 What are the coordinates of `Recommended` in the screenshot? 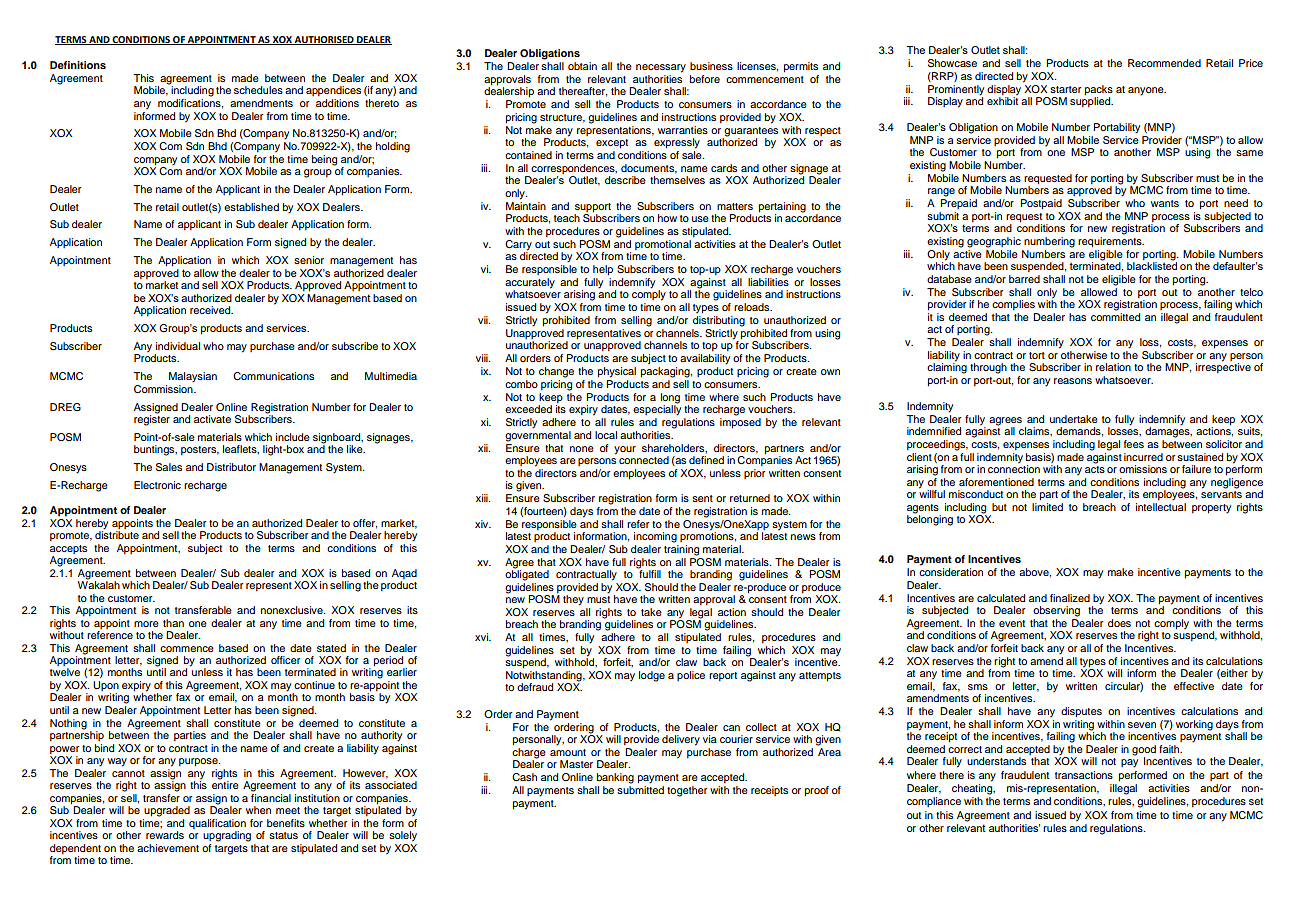 It's located at (1164, 63).
